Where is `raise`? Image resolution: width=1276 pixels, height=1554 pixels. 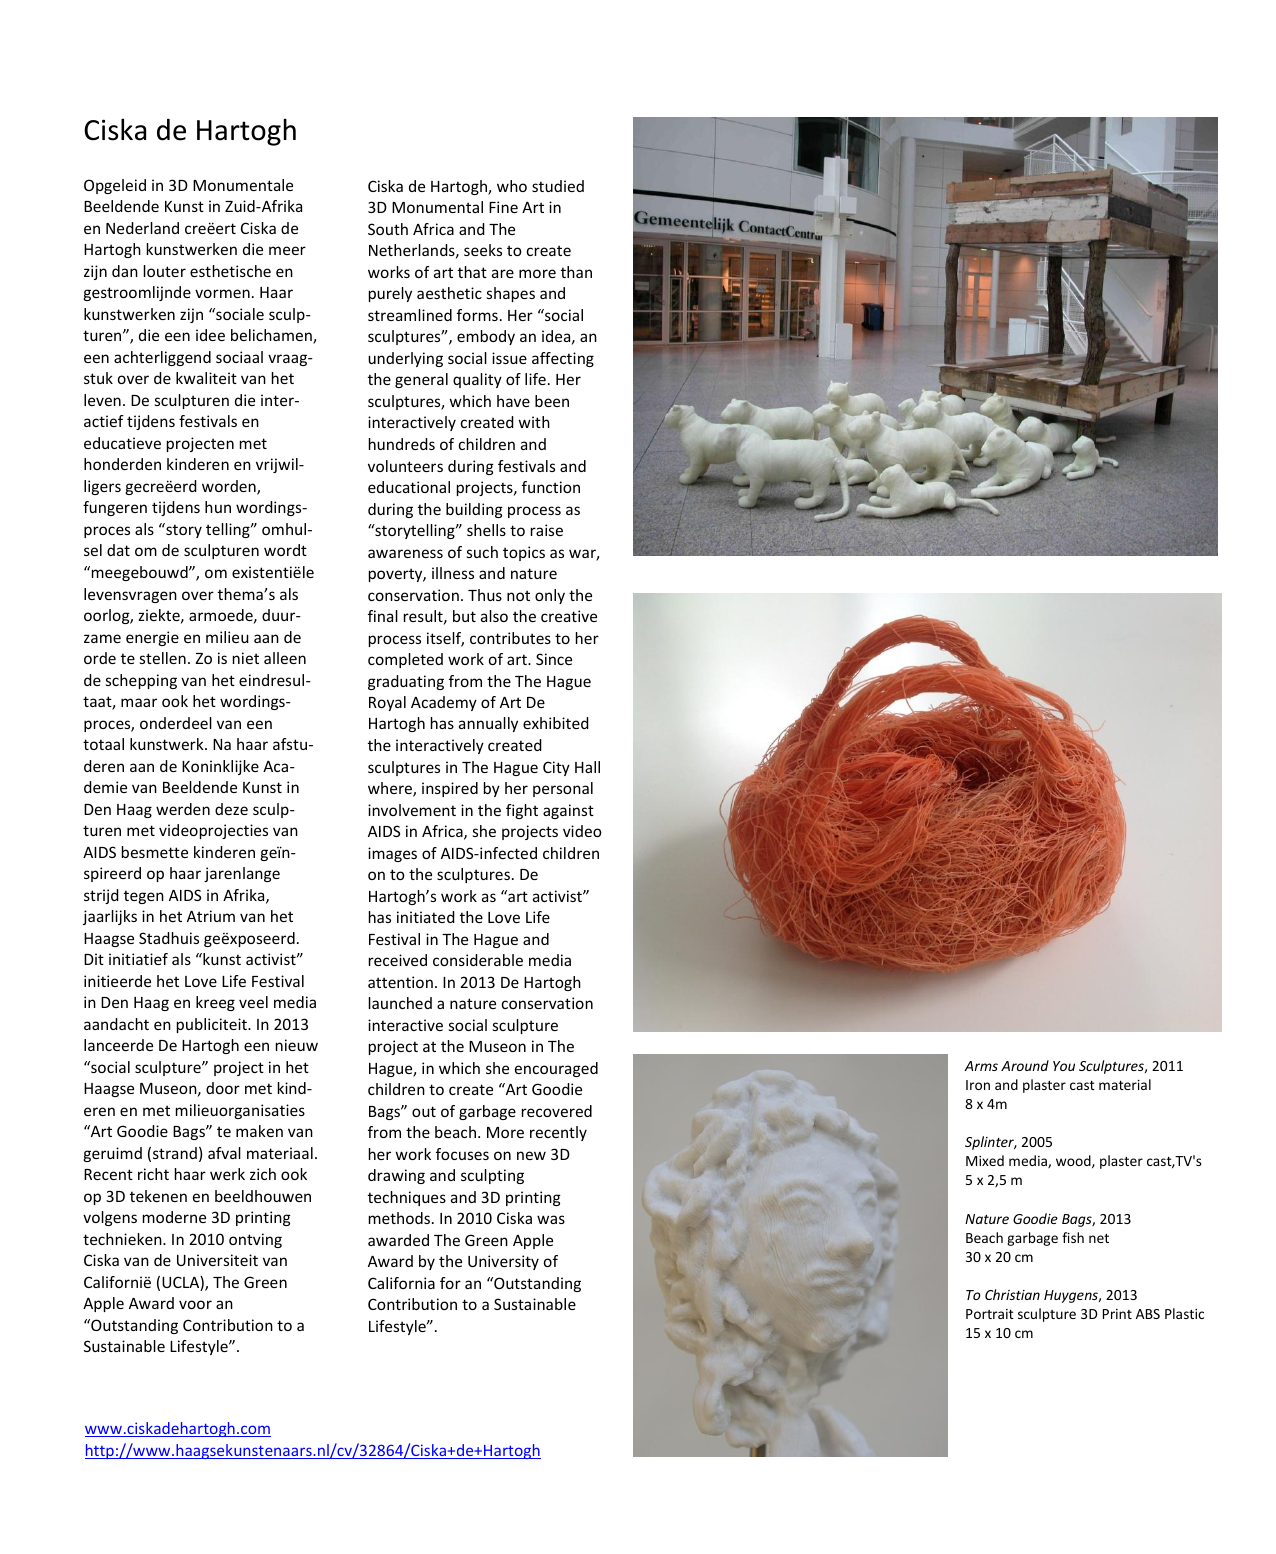
raise is located at coordinates (547, 530).
